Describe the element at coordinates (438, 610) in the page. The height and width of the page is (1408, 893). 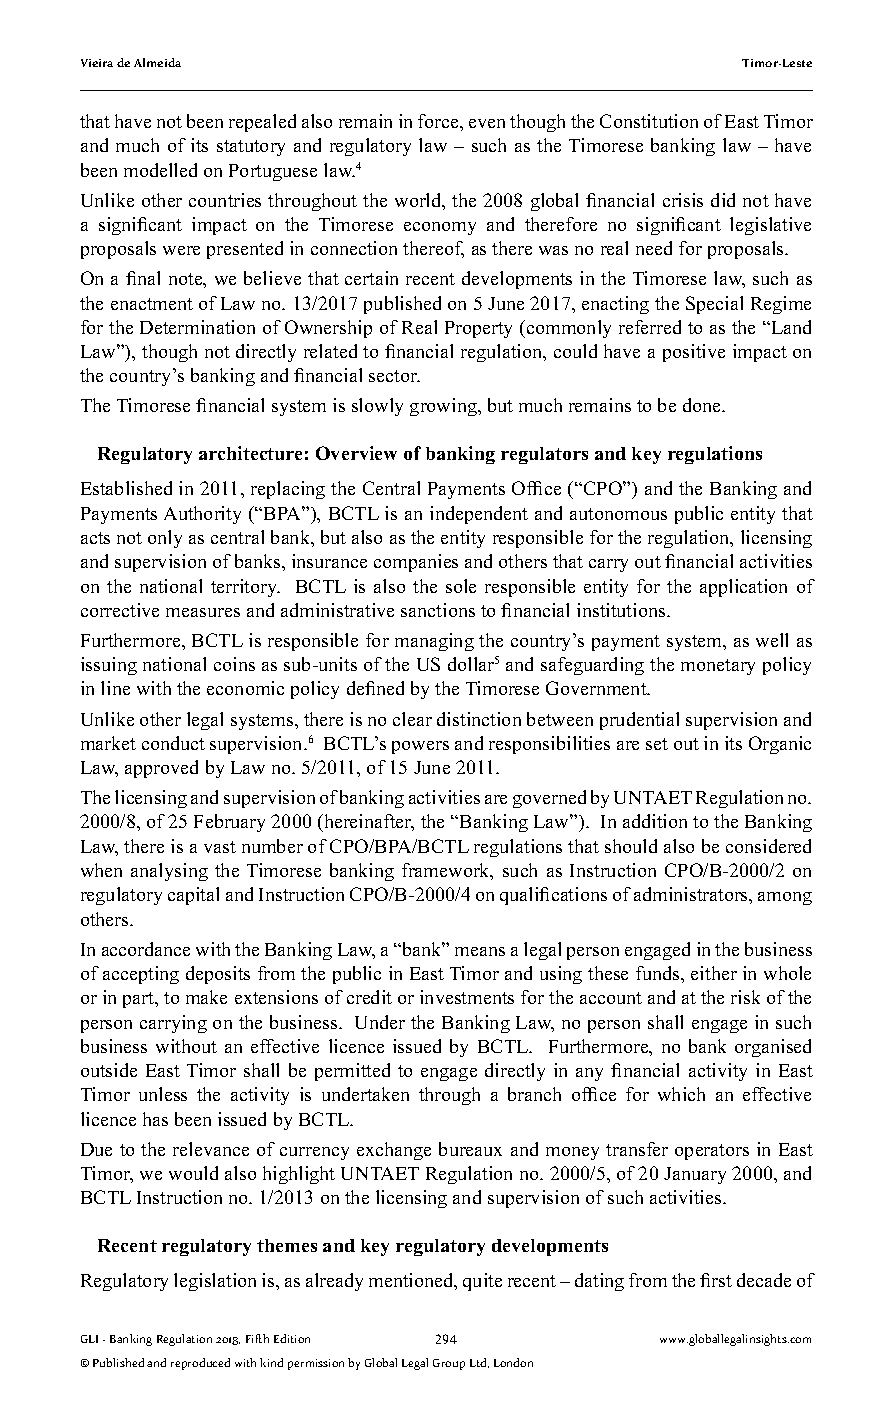
I see `sanctions` at that location.
